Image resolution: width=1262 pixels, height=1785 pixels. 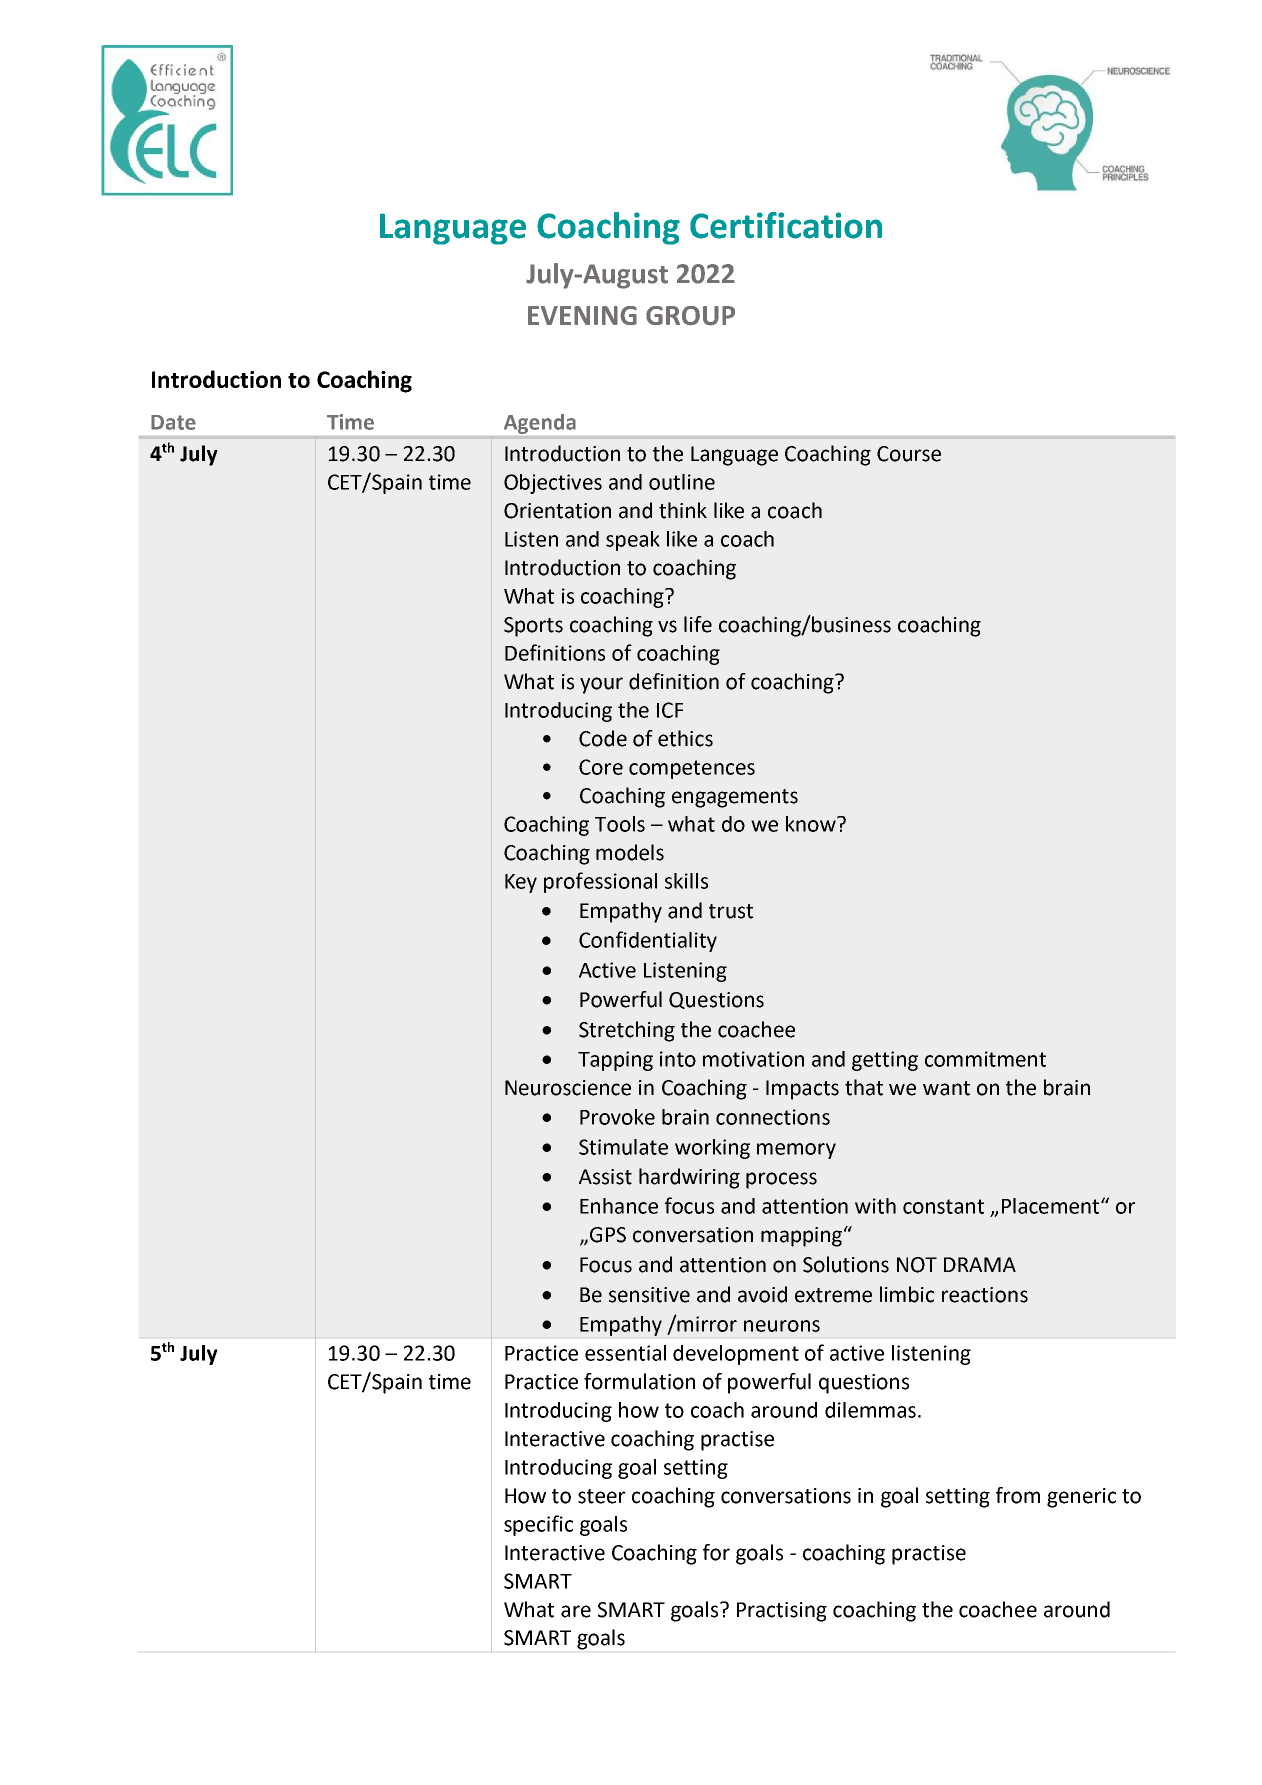 What do you see at coordinates (533, 627) in the screenshot?
I see `Sports` at bounding box center [533, 627].
